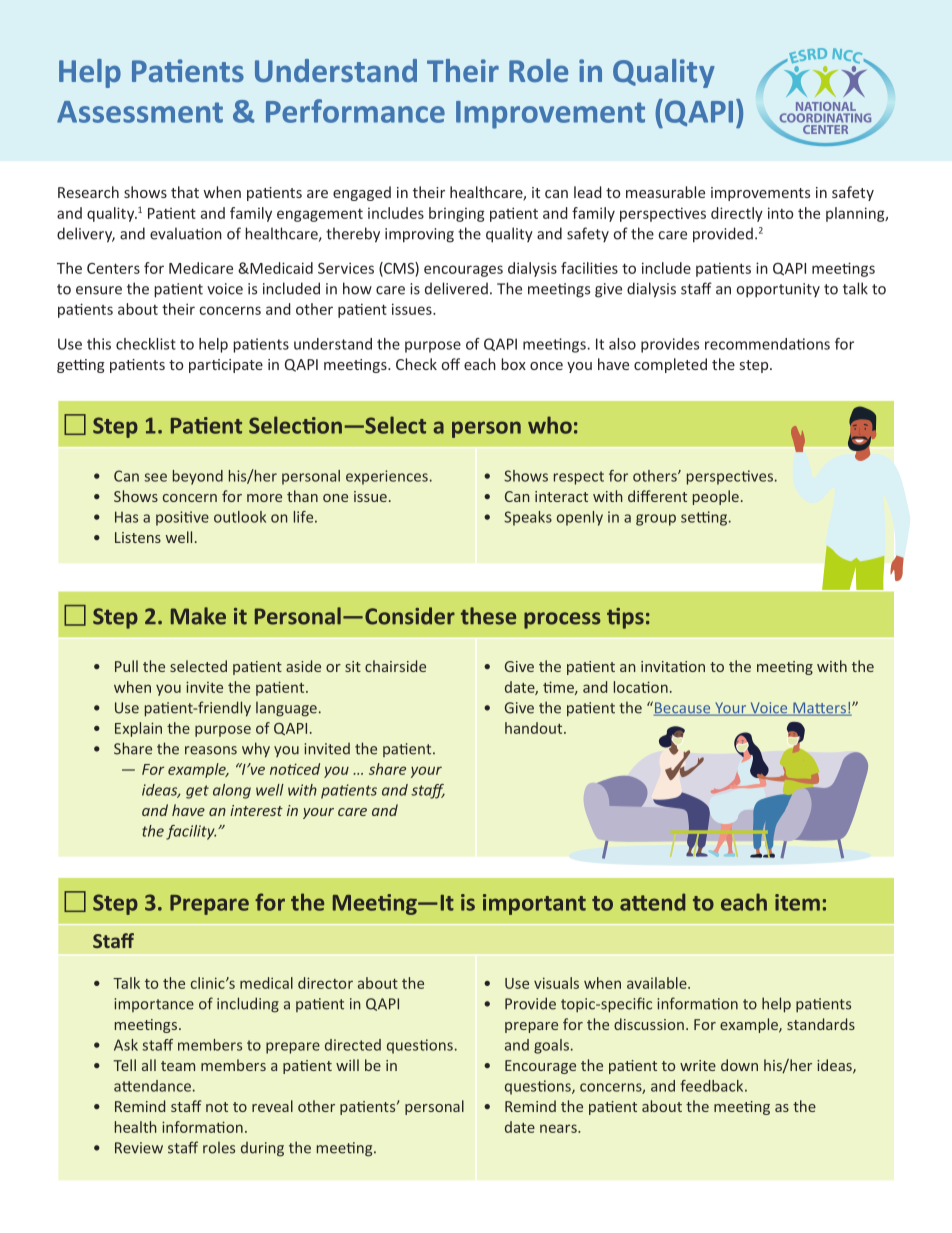 The height and width of the screenshot is (1233, 952). Describe the element at coordinates (673, 666) in the screenshot. I see `invitation` at that location.
